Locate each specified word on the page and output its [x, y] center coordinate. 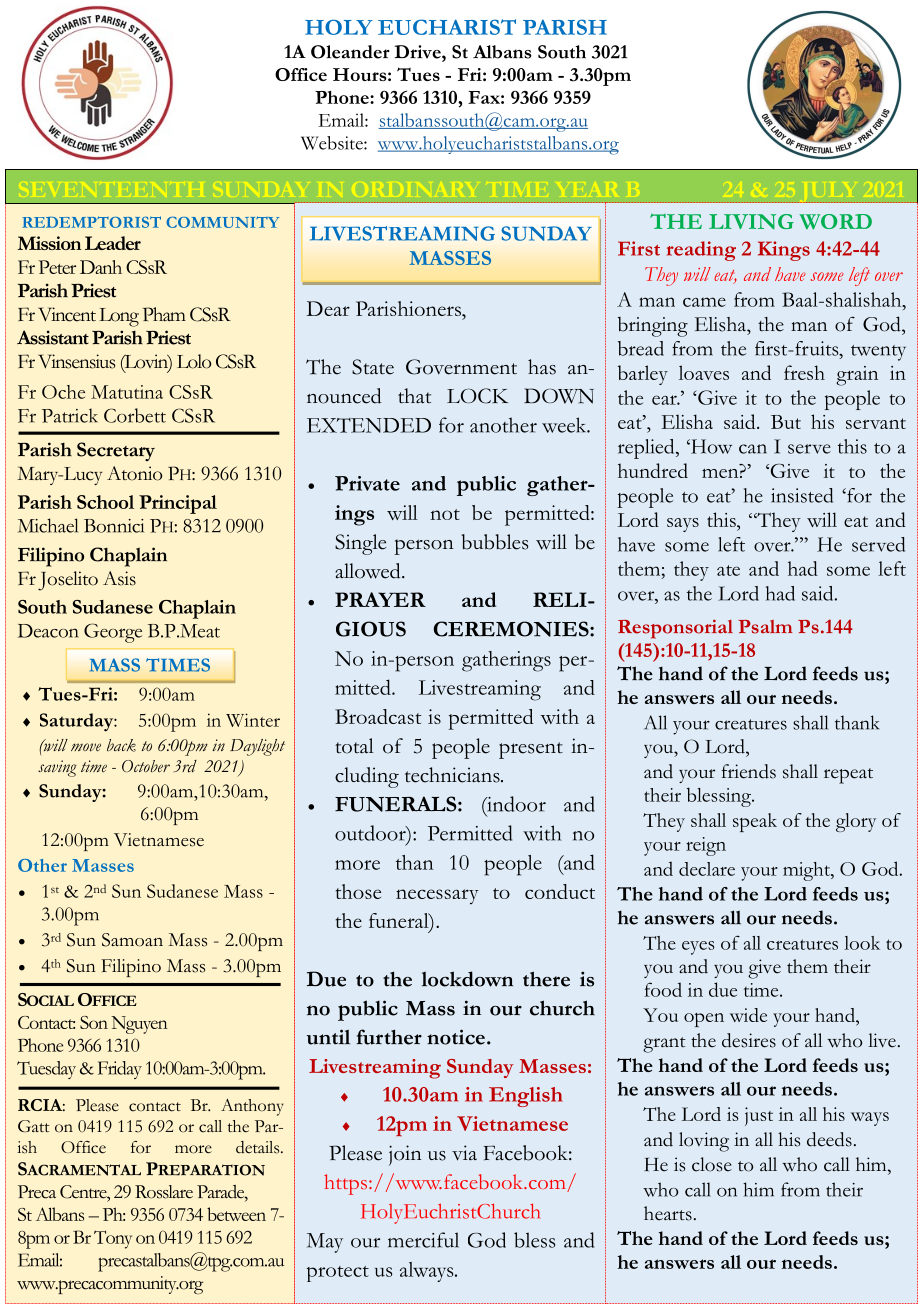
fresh [804, 372]
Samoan [132, 940]
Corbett [135, 415]
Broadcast [378, 716]
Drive [418, 52]
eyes [698, 948]
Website [333, 143]
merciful [423, 1240]
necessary [437, 897]
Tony [113, 1239]
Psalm [765, 627]
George [113, 633]
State [373, 367]
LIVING [751, 221]
